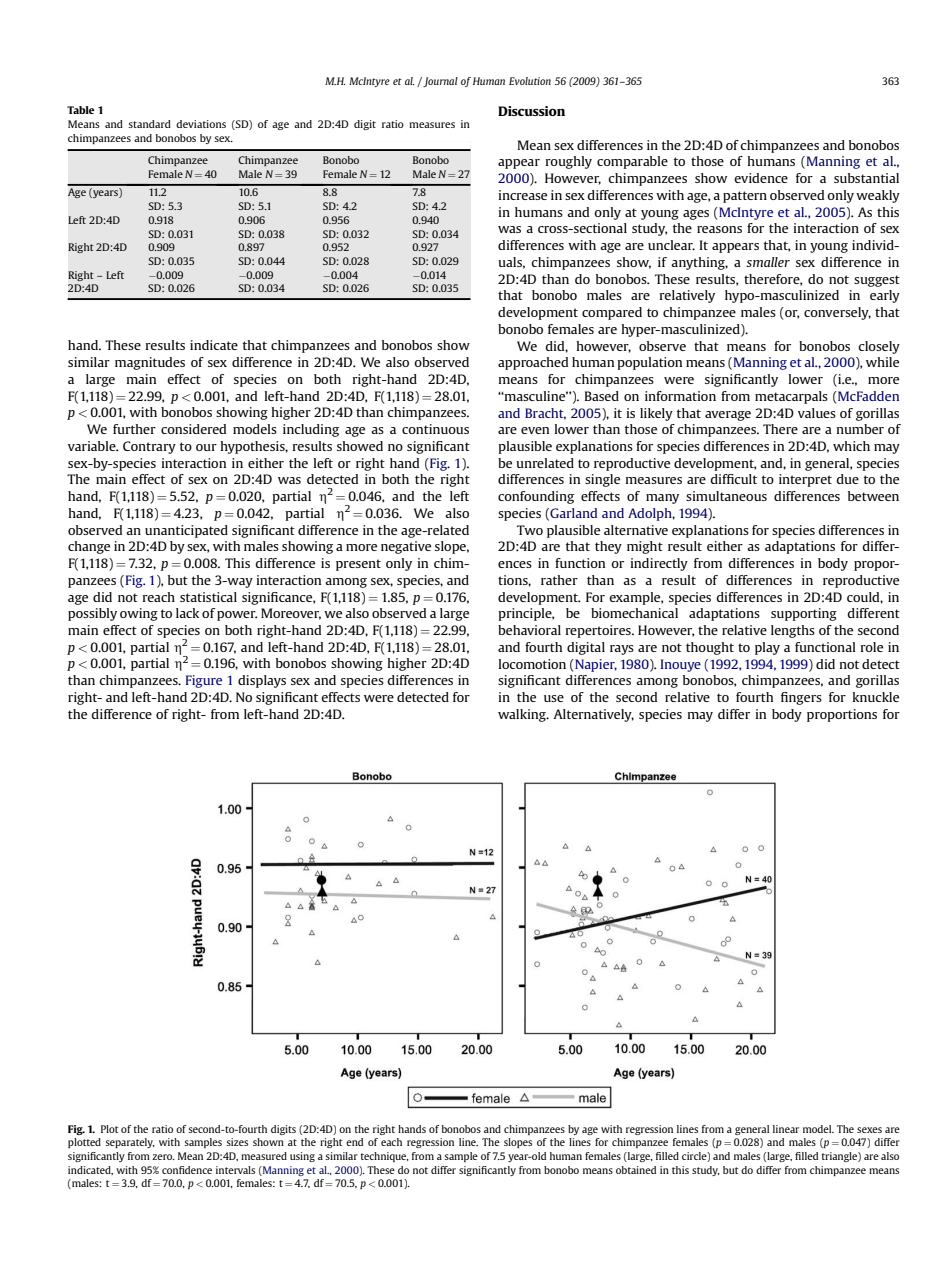 The width and height of the screenshot is (952, 1270). I want to click on end, so click(354, 1142).
